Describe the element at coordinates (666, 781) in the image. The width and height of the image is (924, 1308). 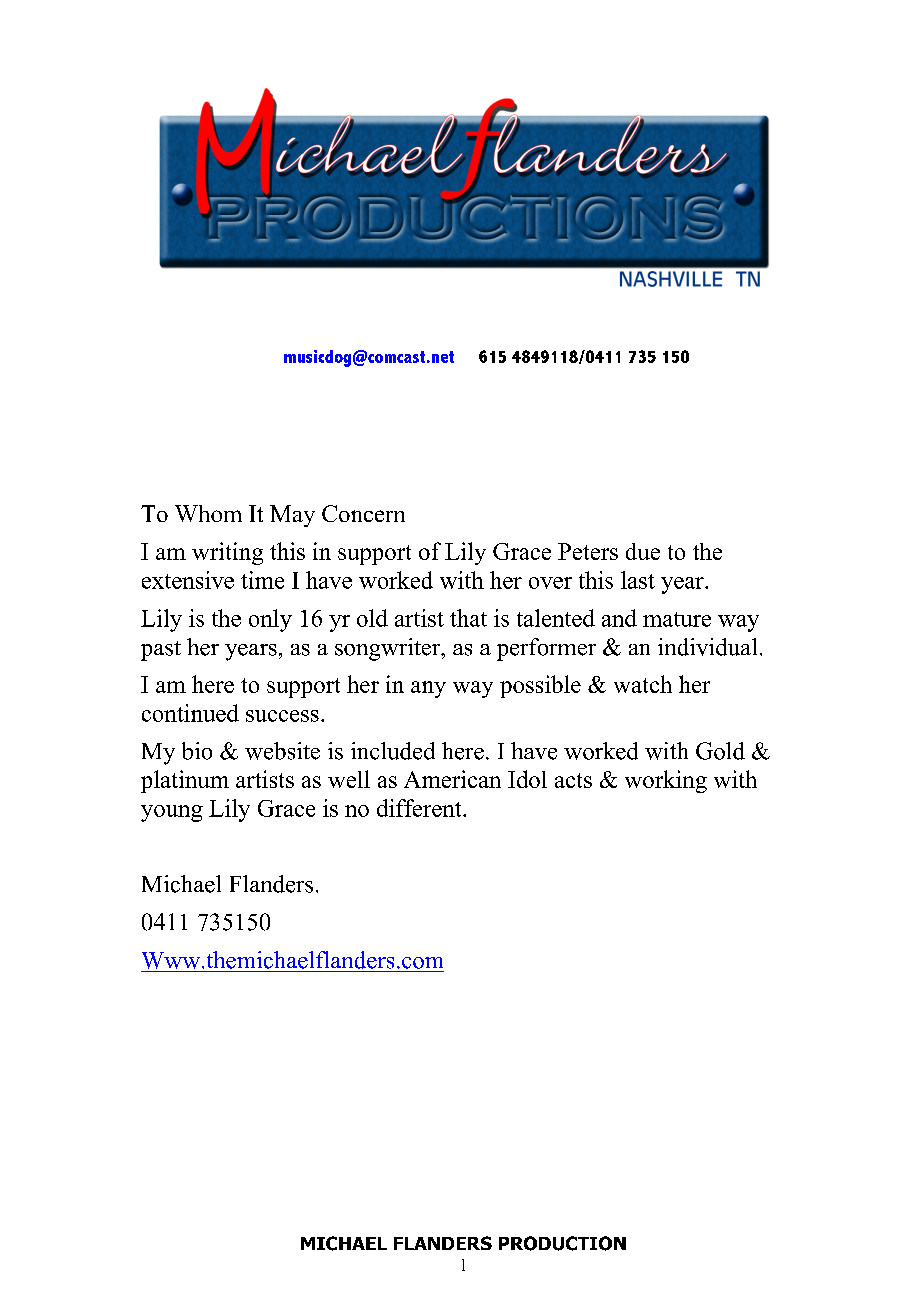
I see `working` at that location.
